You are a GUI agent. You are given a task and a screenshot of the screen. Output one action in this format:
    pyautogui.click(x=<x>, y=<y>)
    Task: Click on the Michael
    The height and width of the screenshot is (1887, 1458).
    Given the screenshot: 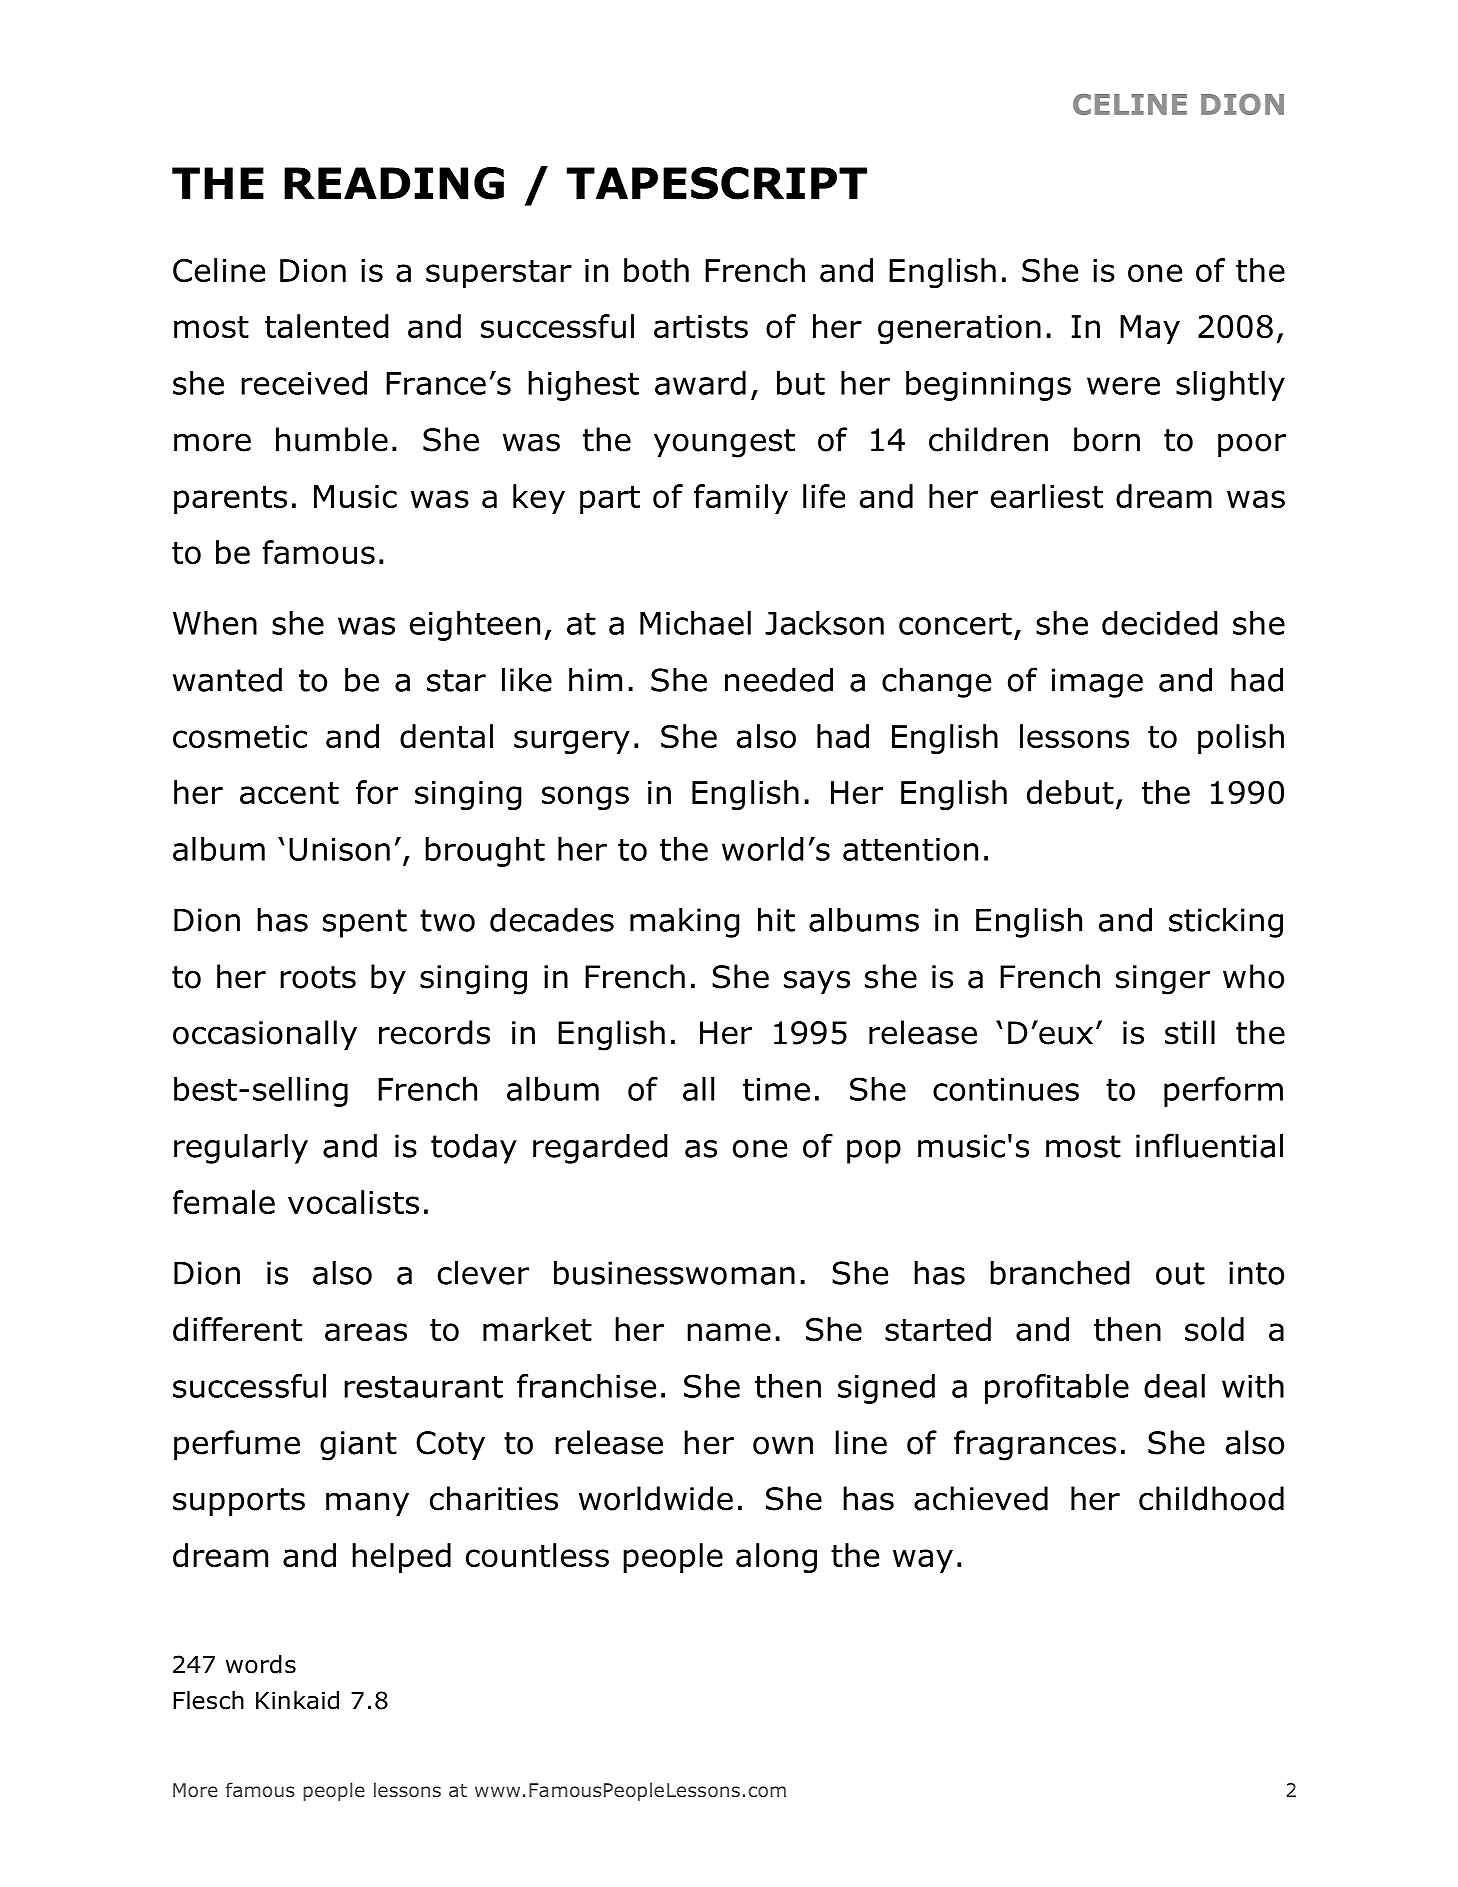 What is the action you would take?
    pyautogui.click(x=695, y=623)
